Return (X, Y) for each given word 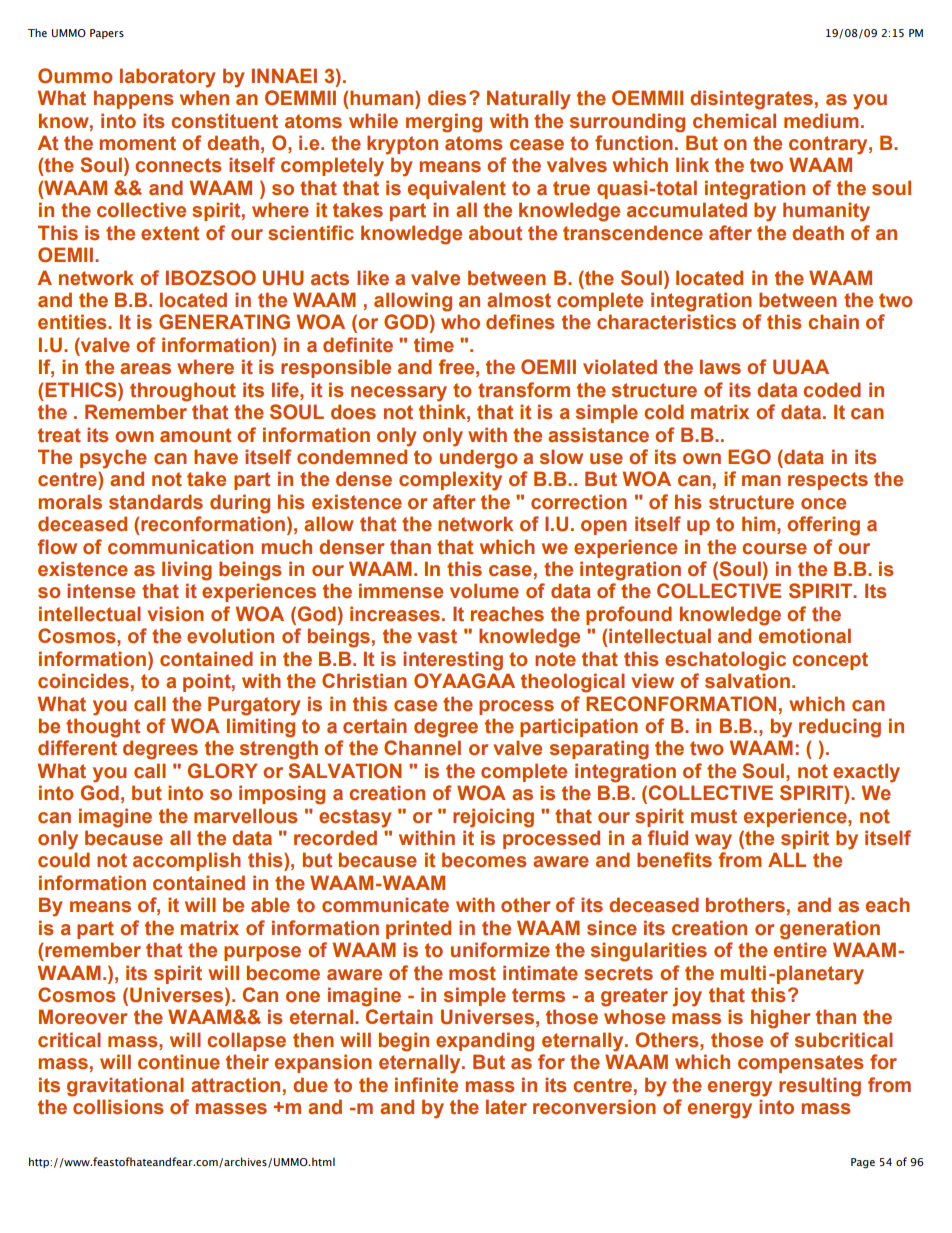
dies (447, 98)
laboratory (168, 78)
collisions (118, 1107)
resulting (820, 1087)
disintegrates (751, 100)
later (506, 1107)
